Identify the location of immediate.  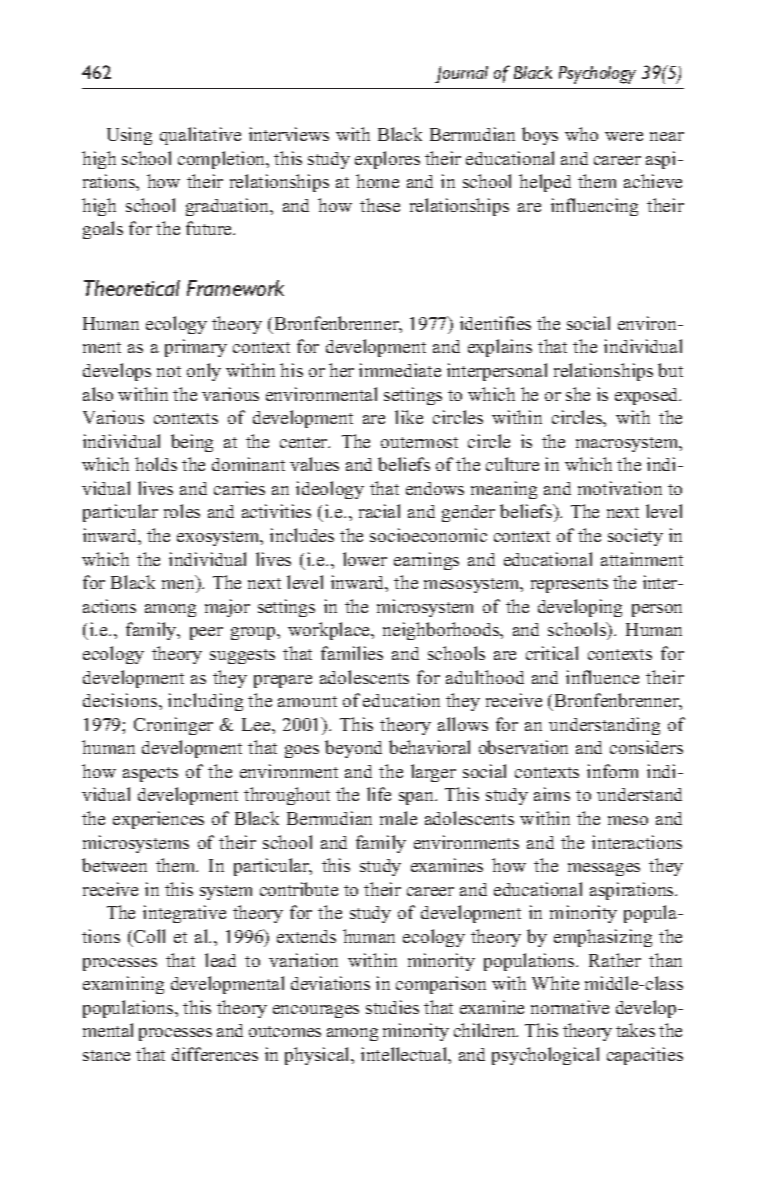
(400, 370).
